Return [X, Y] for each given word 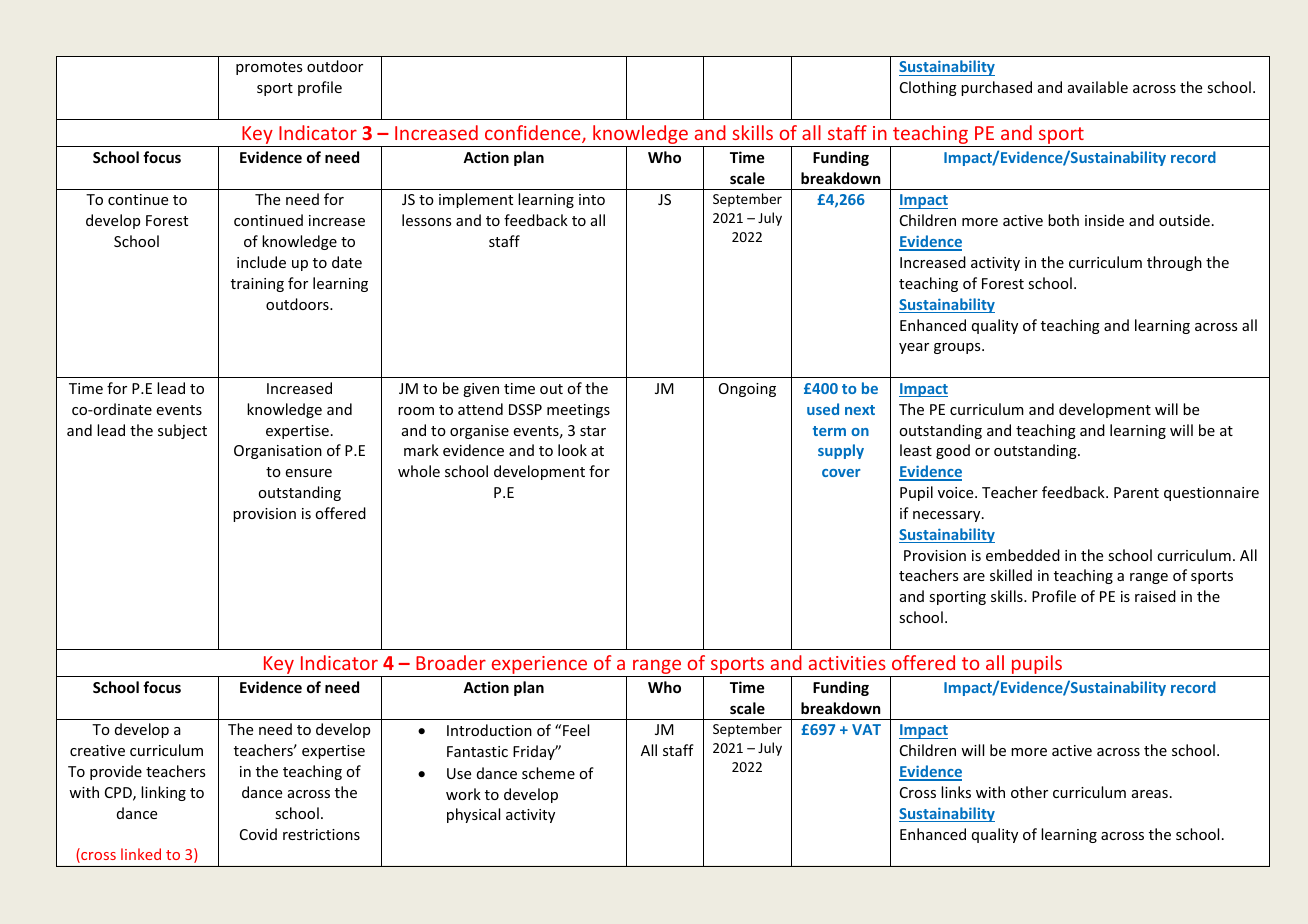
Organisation [278, 452]
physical [473, 815]
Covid [258, 834]
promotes [269, 68]
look [572, 450]
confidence [534, 134]
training [257, 285]
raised [1155, 596]
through [1174, 263]
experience [539, 666]
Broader [451, 662]
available [1098, 87]
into [592, 199]
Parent [1136, 492]
